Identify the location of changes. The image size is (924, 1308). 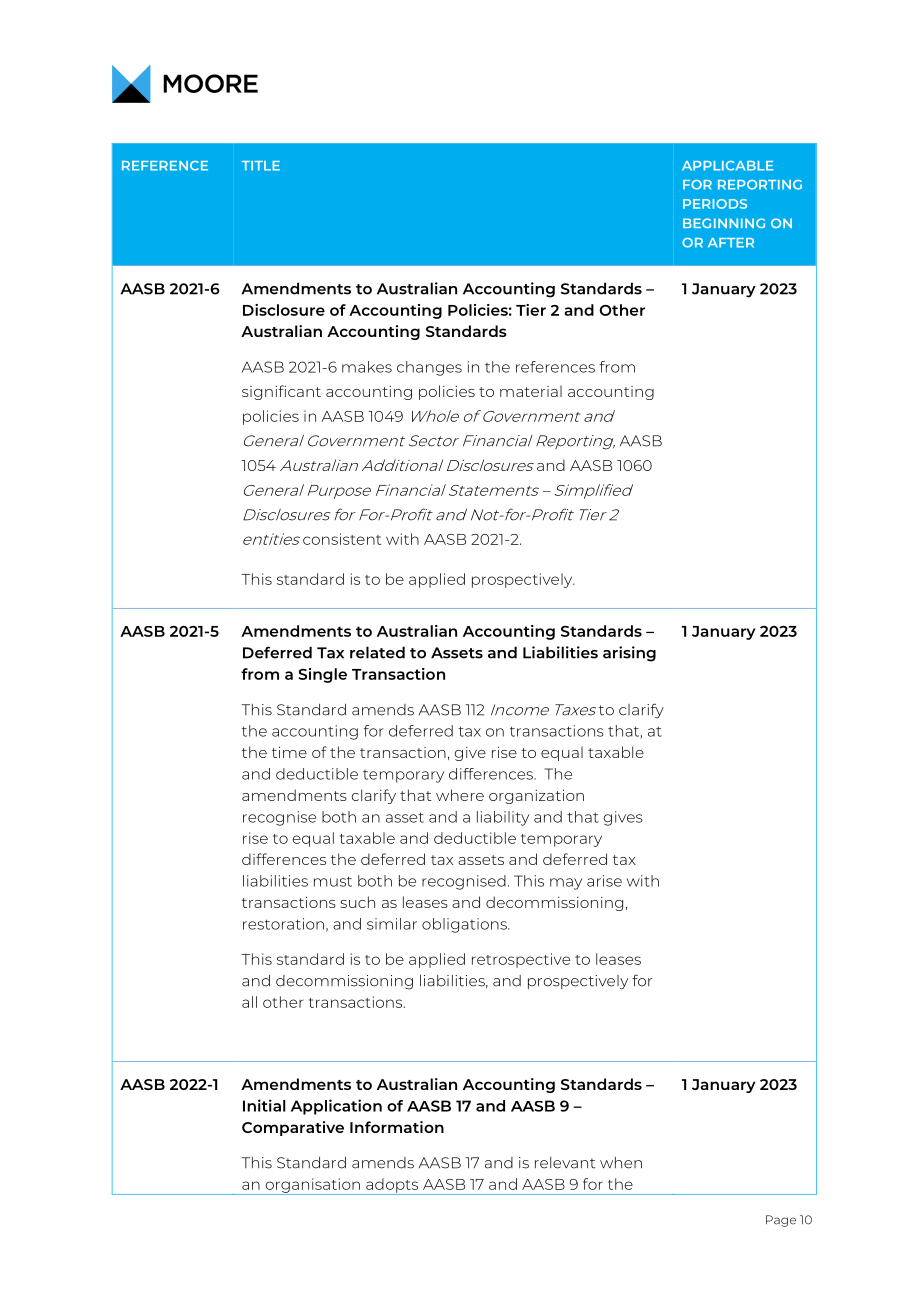
(429, 368).
